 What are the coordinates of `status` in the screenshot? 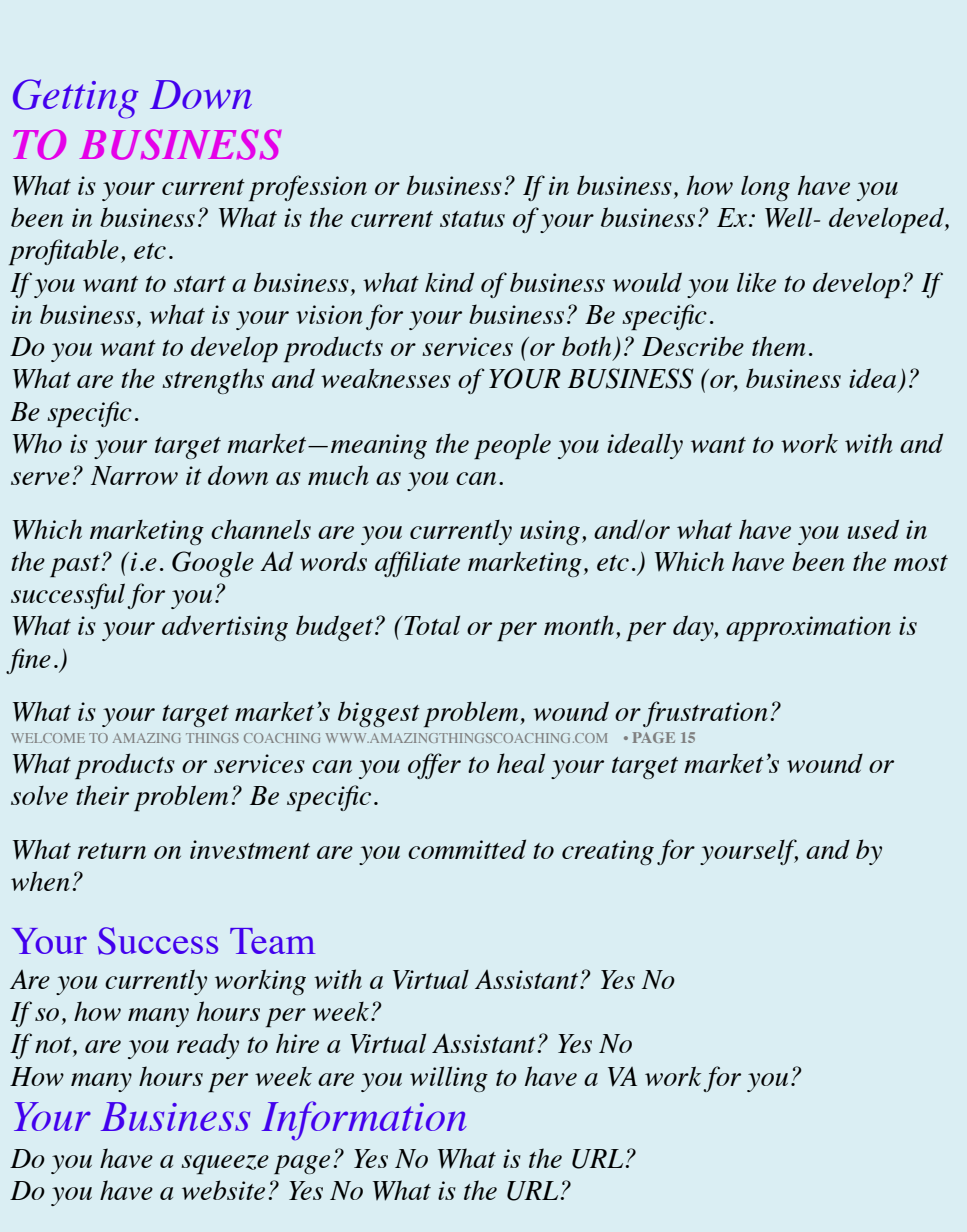 It's located at (472, 219).
